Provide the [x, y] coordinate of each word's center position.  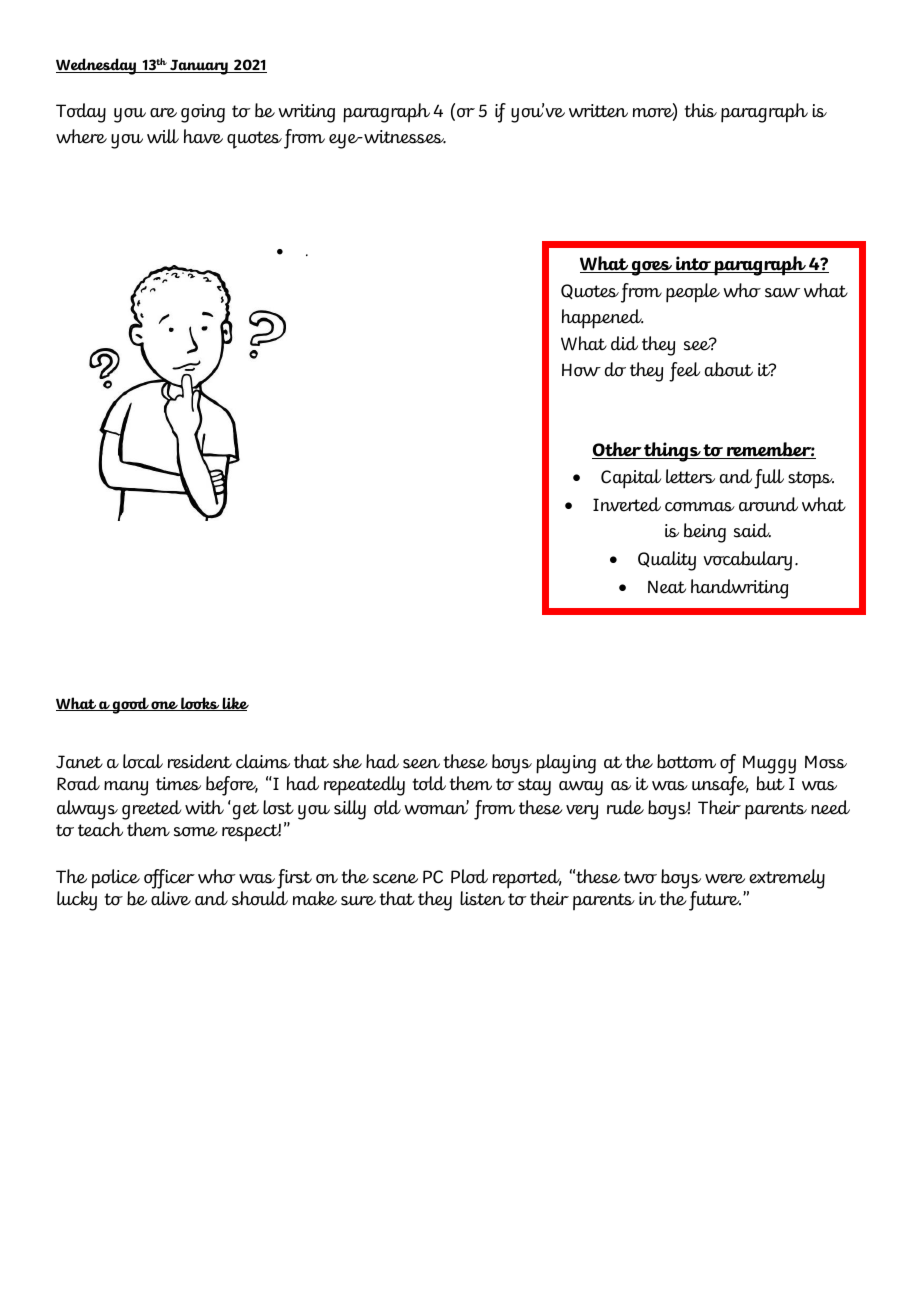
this [700, 110]
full [769, 479]
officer [169, 879]
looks [200, 704]
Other [617, 450]
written [598, 111]
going [203, 113]
